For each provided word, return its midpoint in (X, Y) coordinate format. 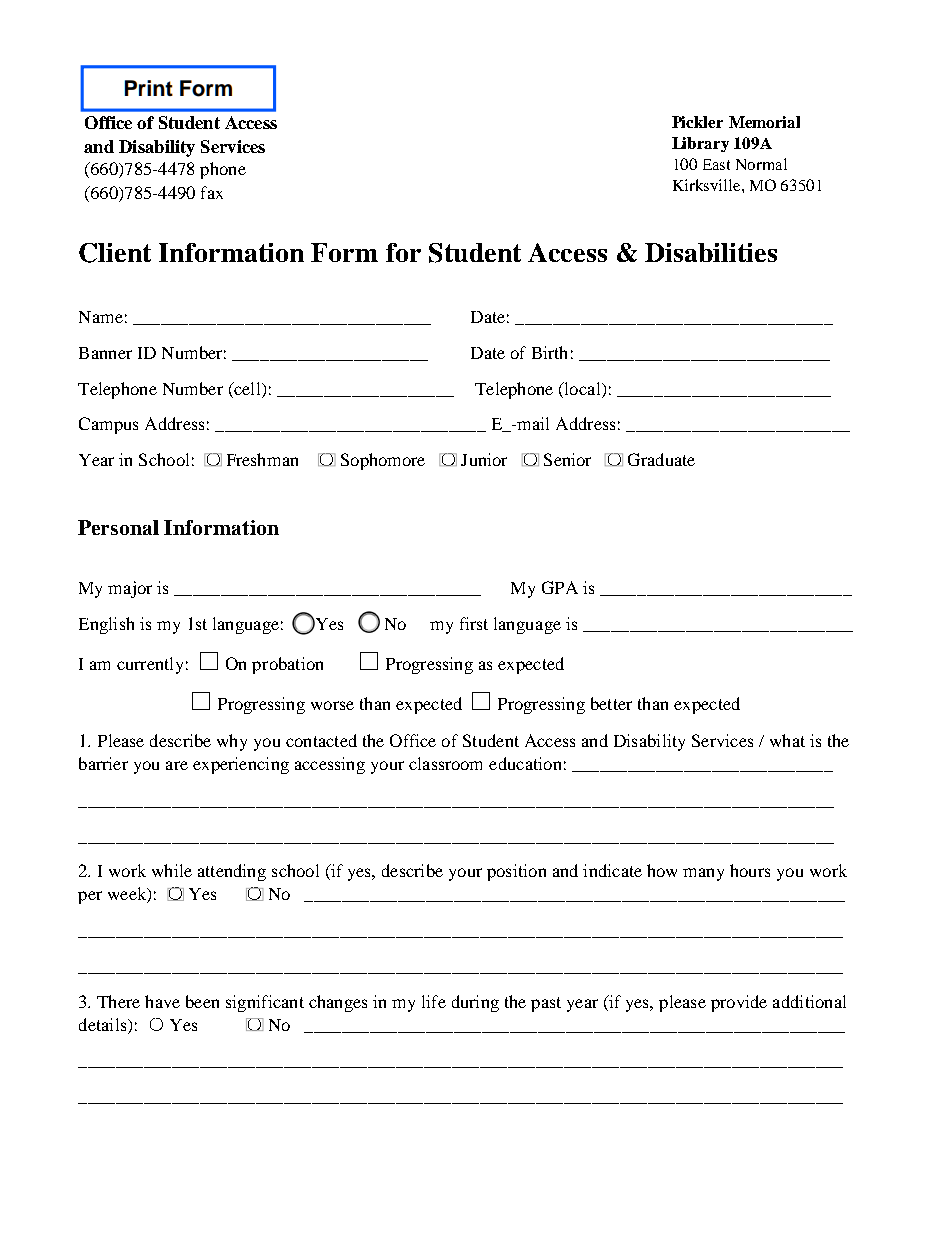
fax (212, 192)
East (716, 164)
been (202, 1001)
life (434, 1001)
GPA (560, 587)
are (177, 765)
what (787, 740)
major (130, 589)
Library (700, 144)
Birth (549, 352)
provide (739, 1003)
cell (247, 388)
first (474, 623)
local (582, 388)
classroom (445, 763)
